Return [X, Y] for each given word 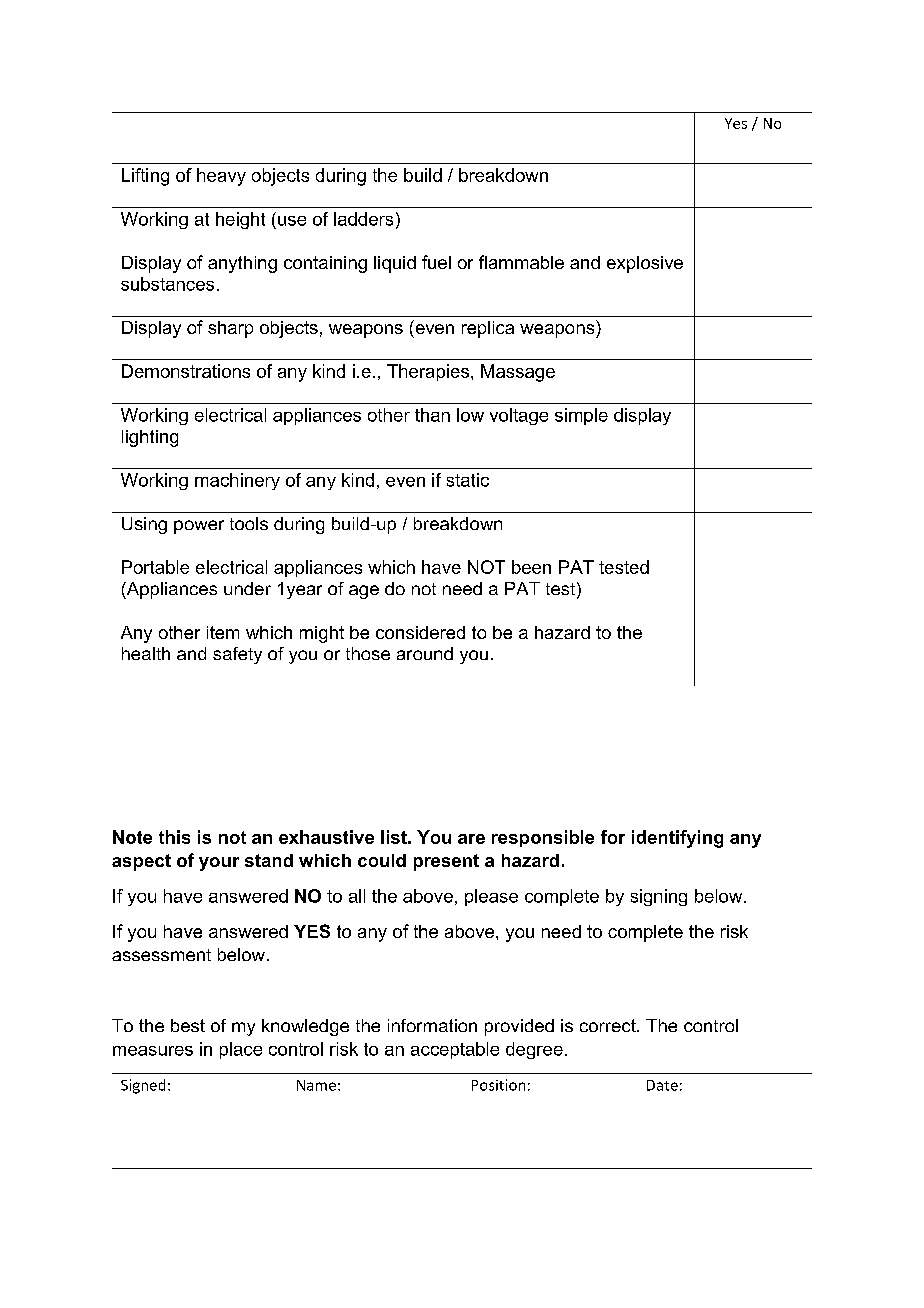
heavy [221, 177]
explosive [645, 264]
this [174, 837]
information [432, 1025]
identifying [677, 839]
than [432, 415]
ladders [363, 219]
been [531, 567]
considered [420, 632]
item [223, 632]
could [382, 860]
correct [609, 1025]
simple [581, 416]
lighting [150, 438]
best [188, 1025]
